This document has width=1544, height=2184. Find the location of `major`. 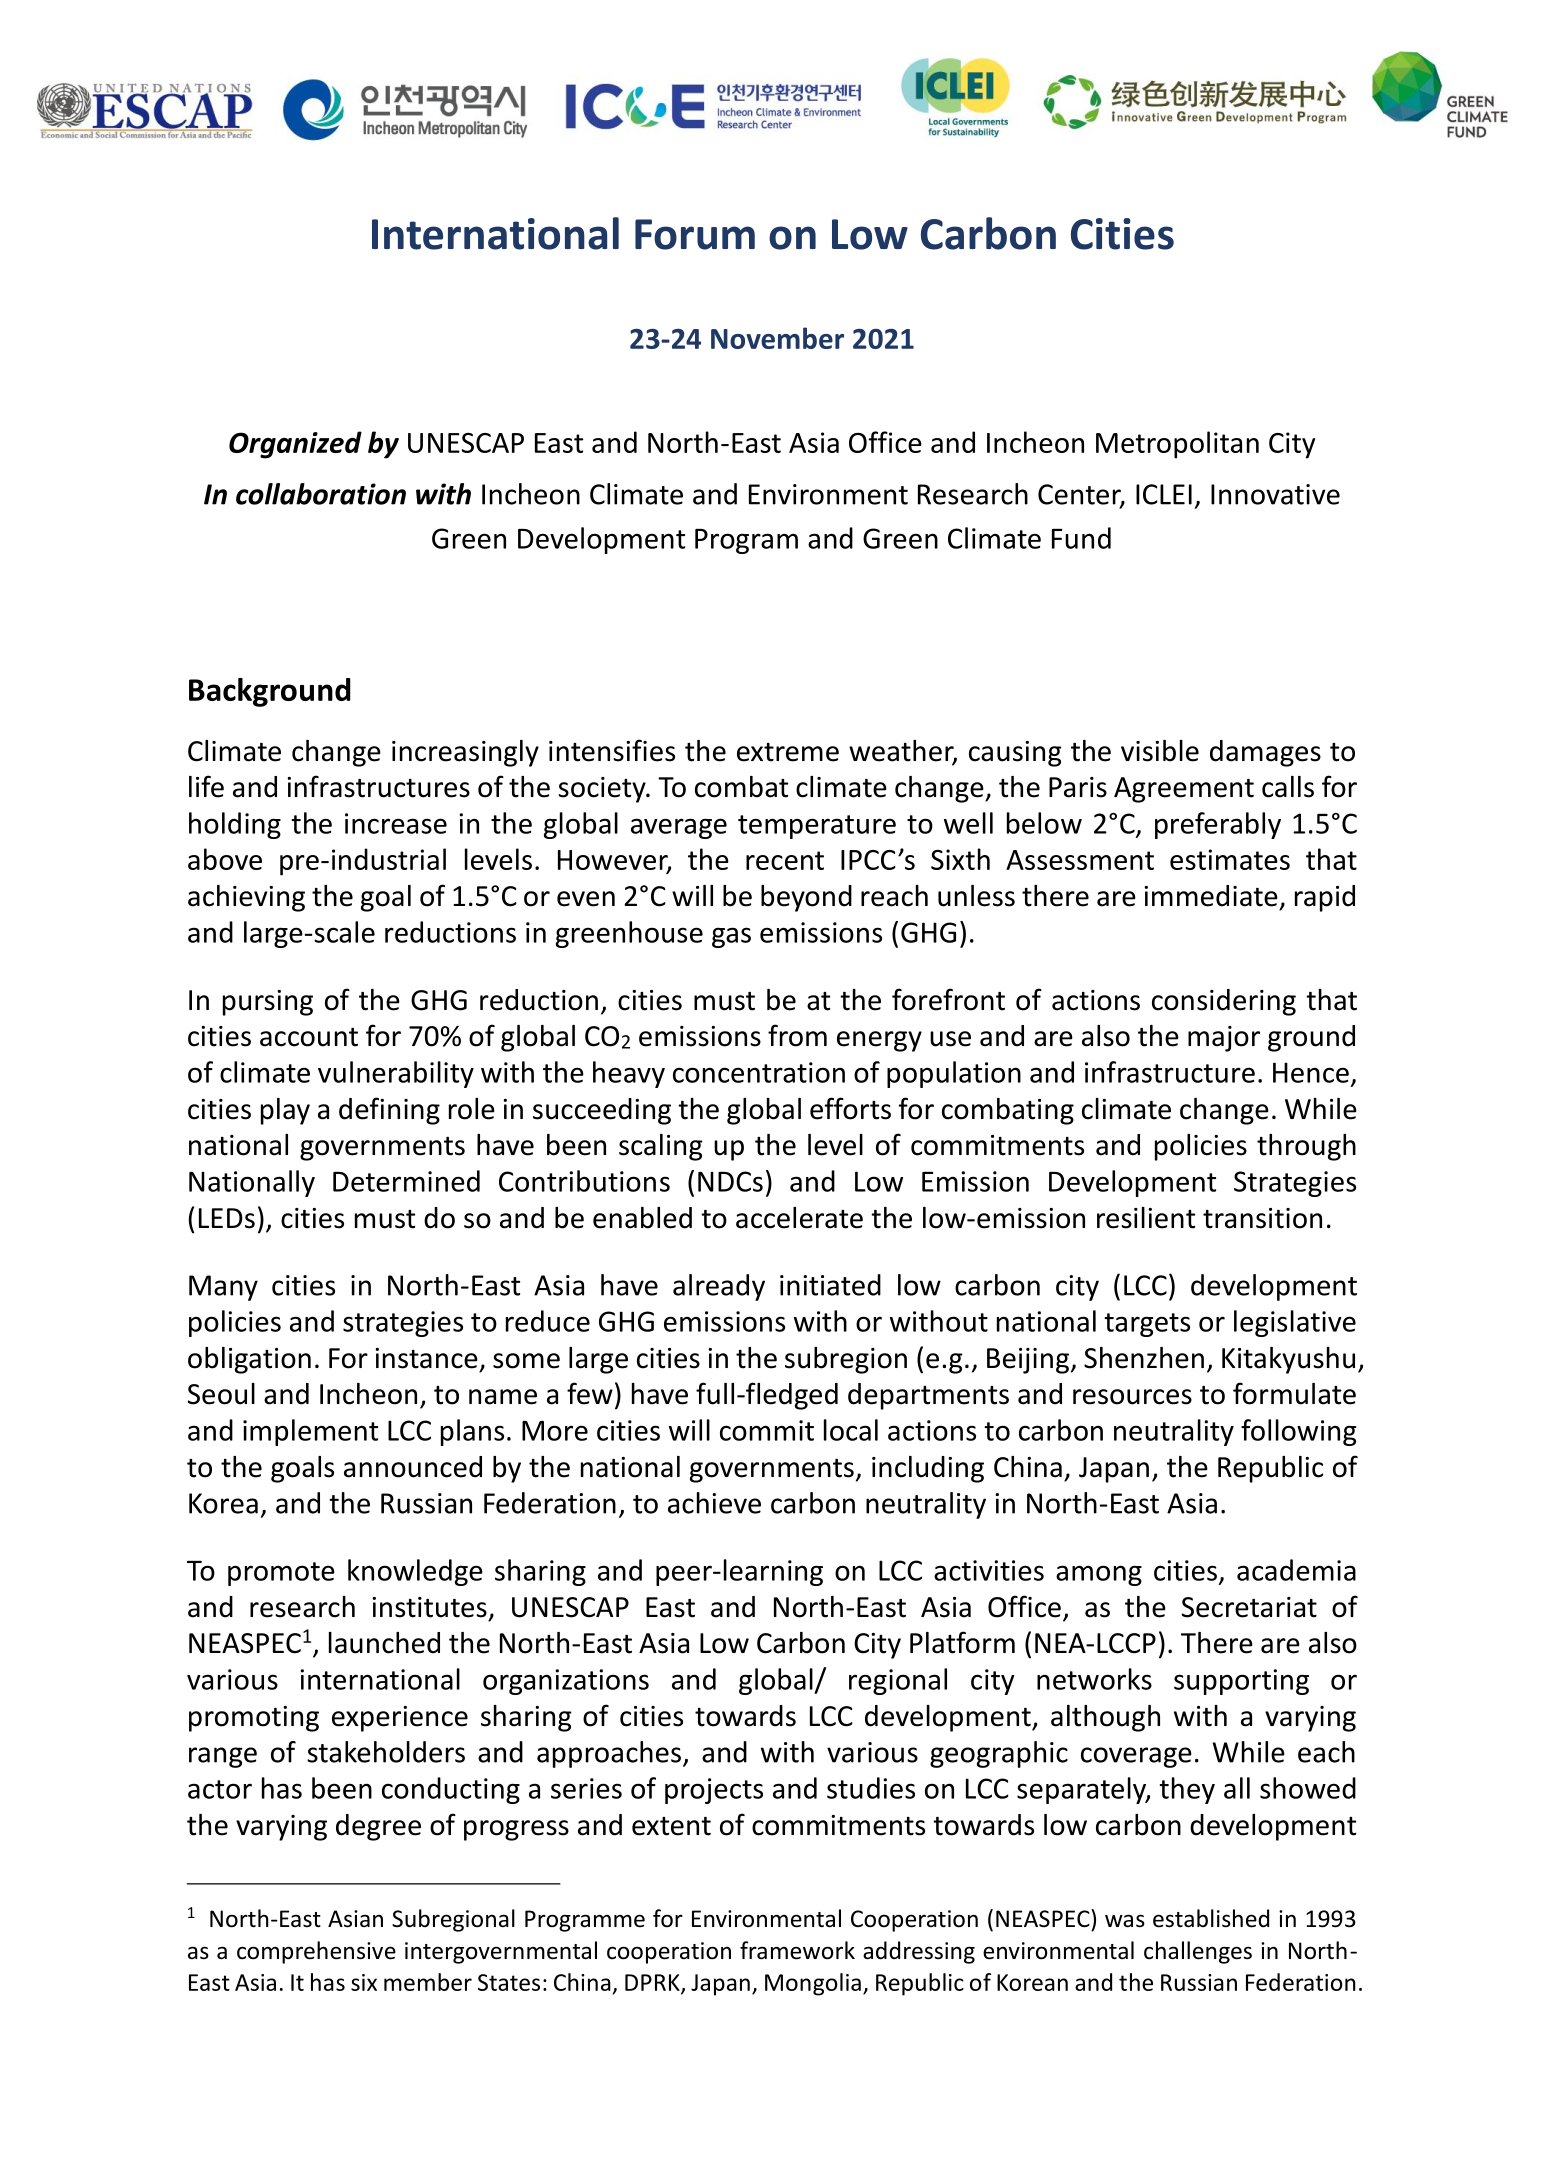

major is located at coordinates (1224, 1039).
